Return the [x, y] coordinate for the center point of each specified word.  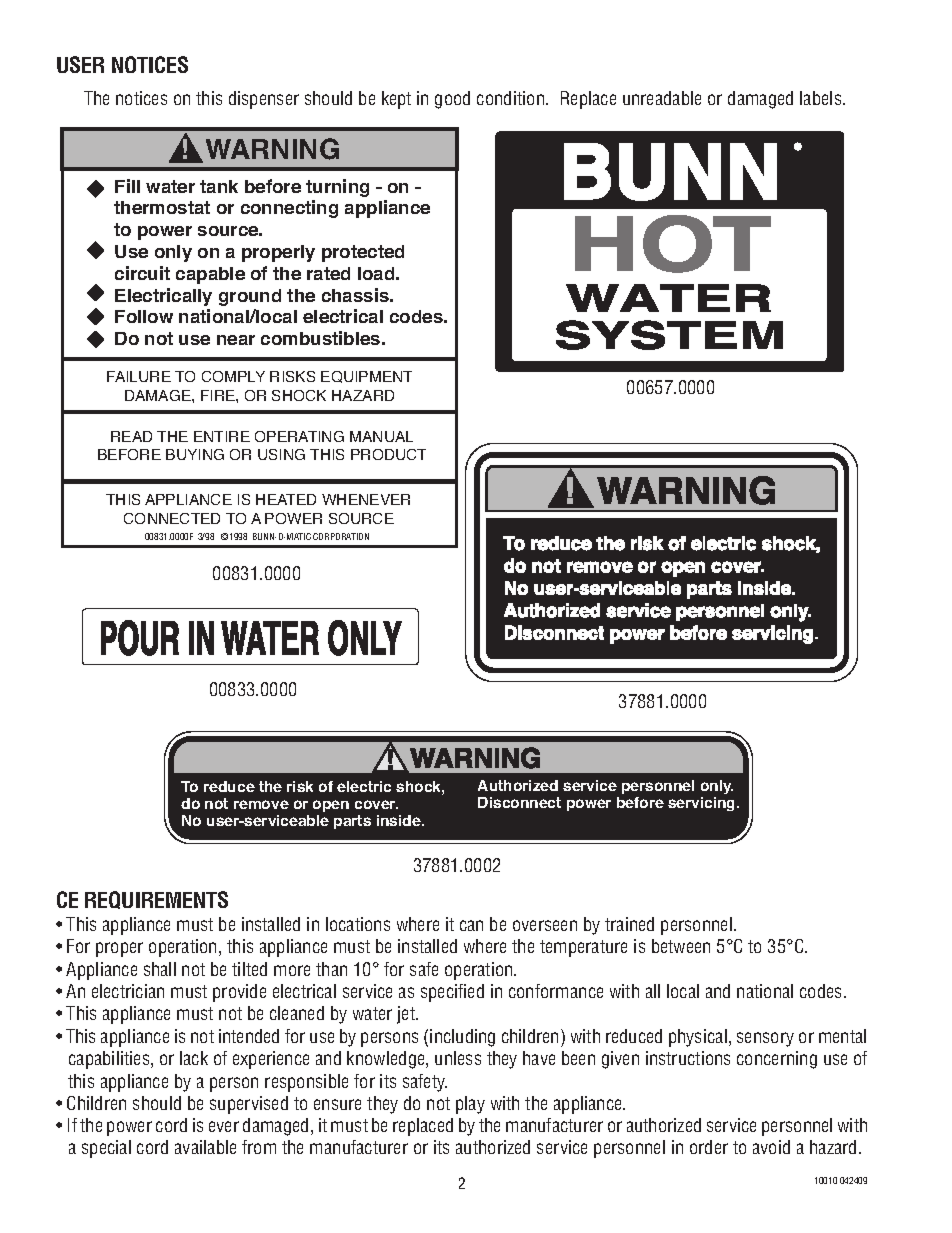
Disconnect [519, 802]
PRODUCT [388, 454]
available [205, 1147]
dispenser [264, 100]
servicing [703, 804]
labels [822, 98]
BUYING [195, 454]
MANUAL [381, 436]
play [470, 1105]
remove [261, 804]
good [452, 100]
